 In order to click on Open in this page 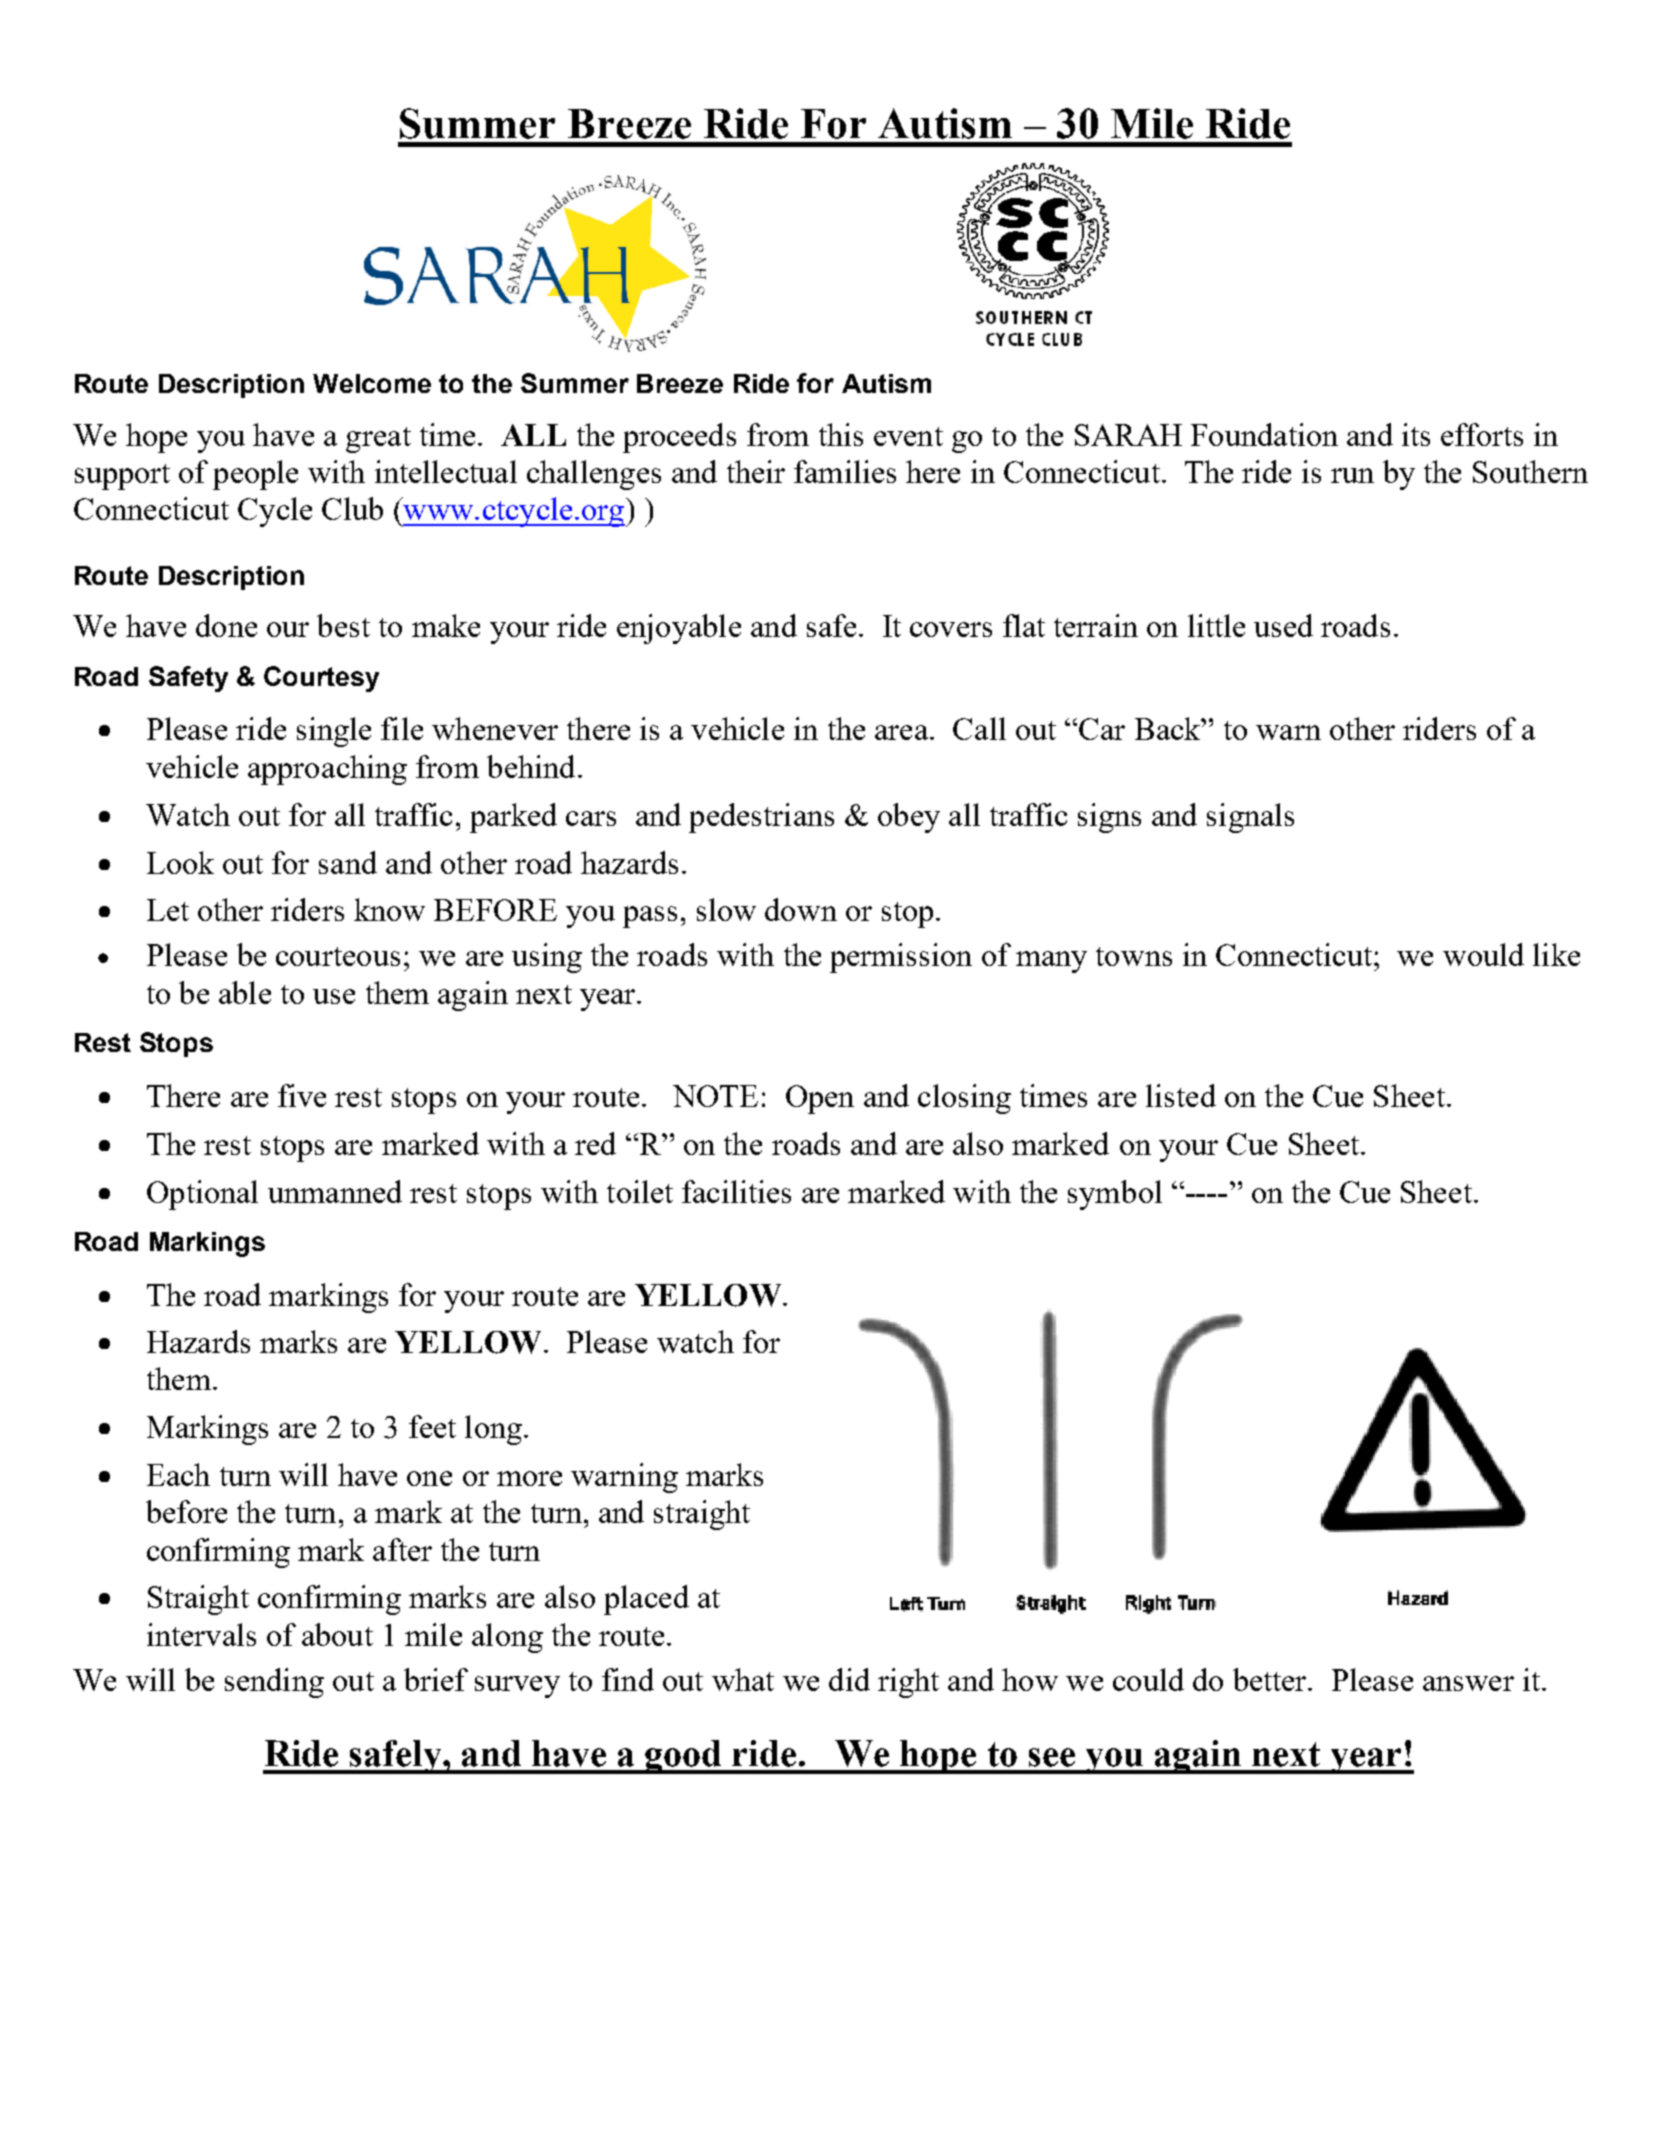, I will do `click(820, 1099)`.
